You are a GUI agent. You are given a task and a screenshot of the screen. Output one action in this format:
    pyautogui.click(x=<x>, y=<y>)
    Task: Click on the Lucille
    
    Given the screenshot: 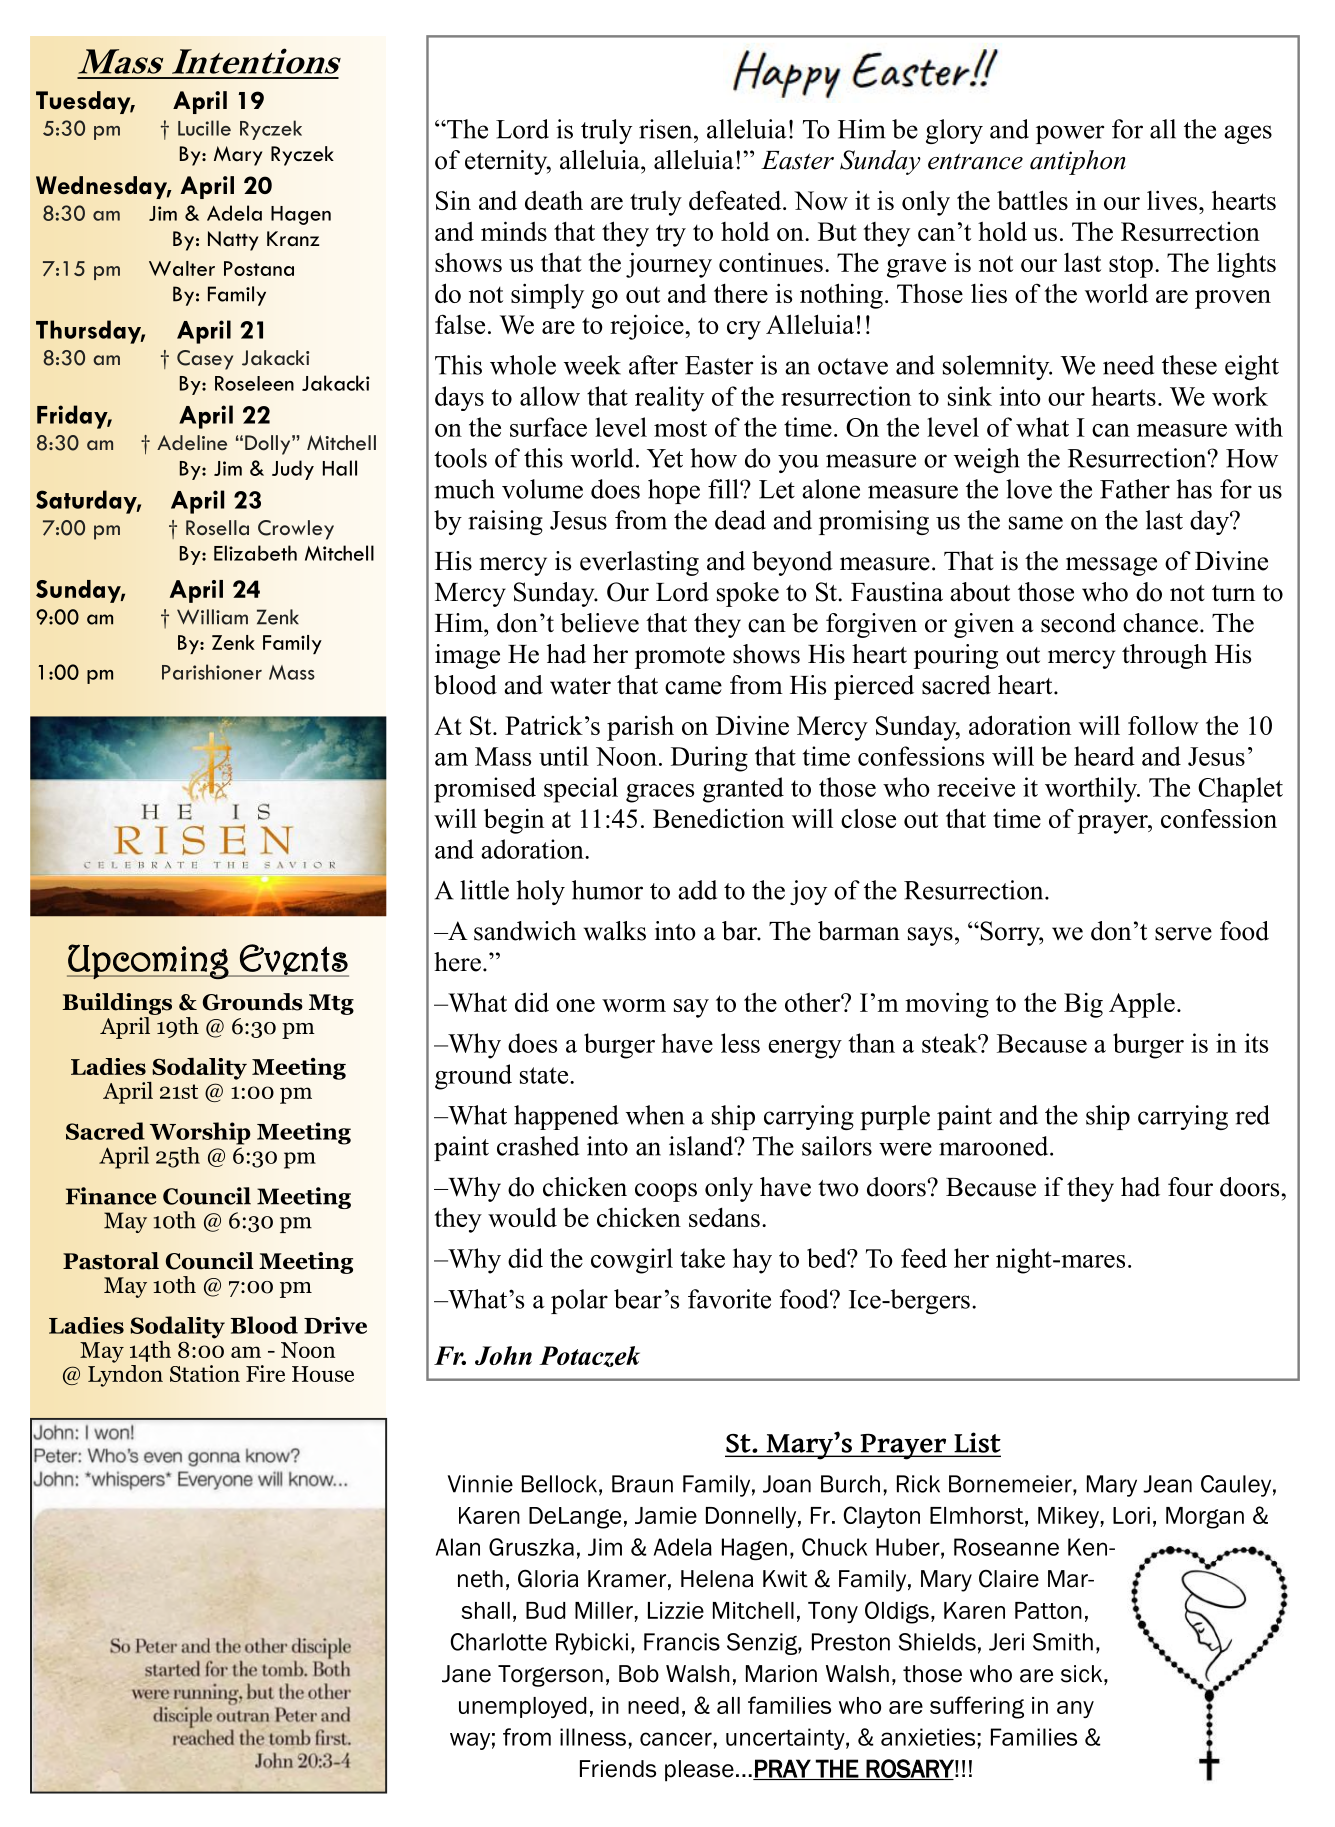 What is the action you would take?
    pyautogui.click(x=204, y=128)
